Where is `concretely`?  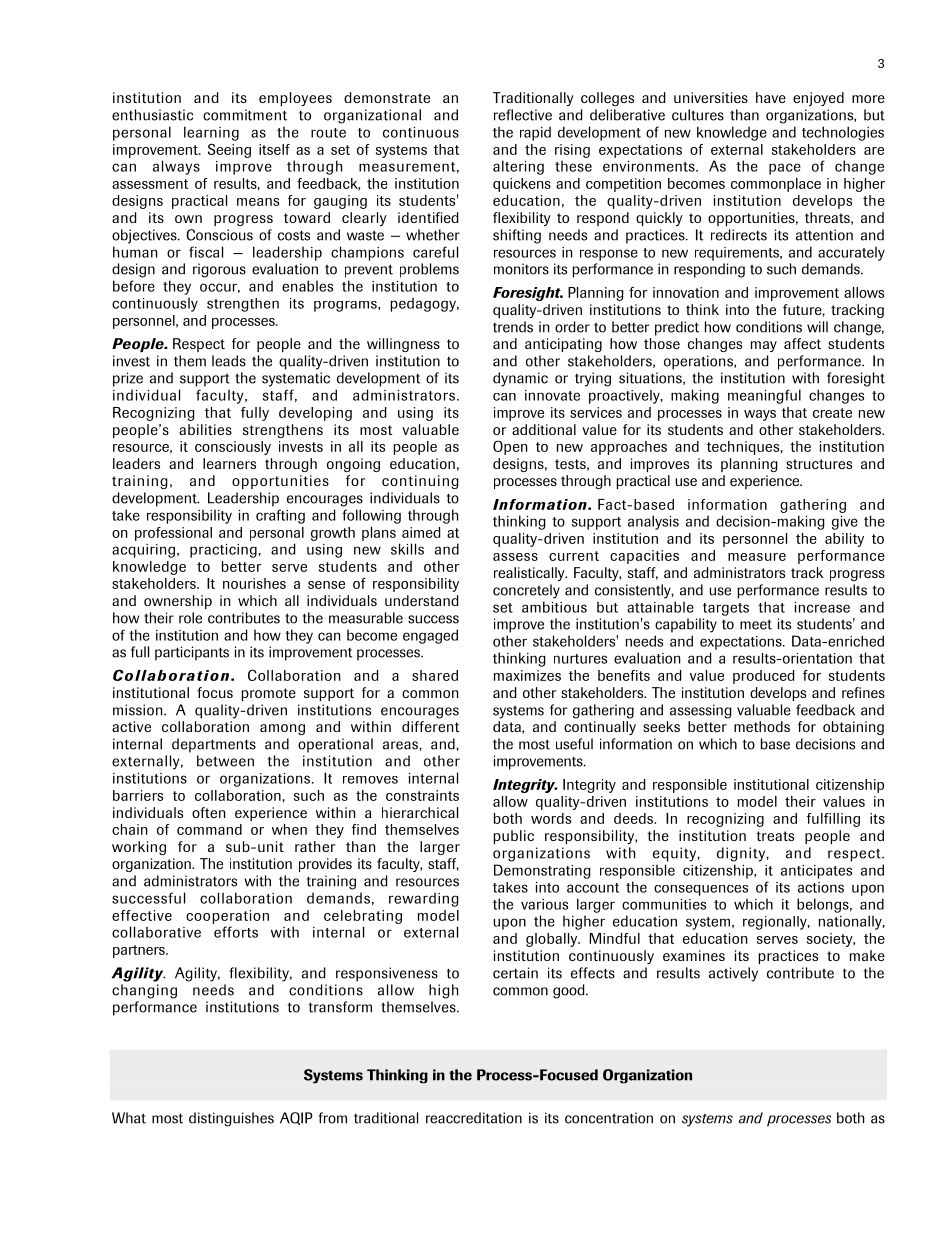
concretely is located at coordinates (526, 591).
